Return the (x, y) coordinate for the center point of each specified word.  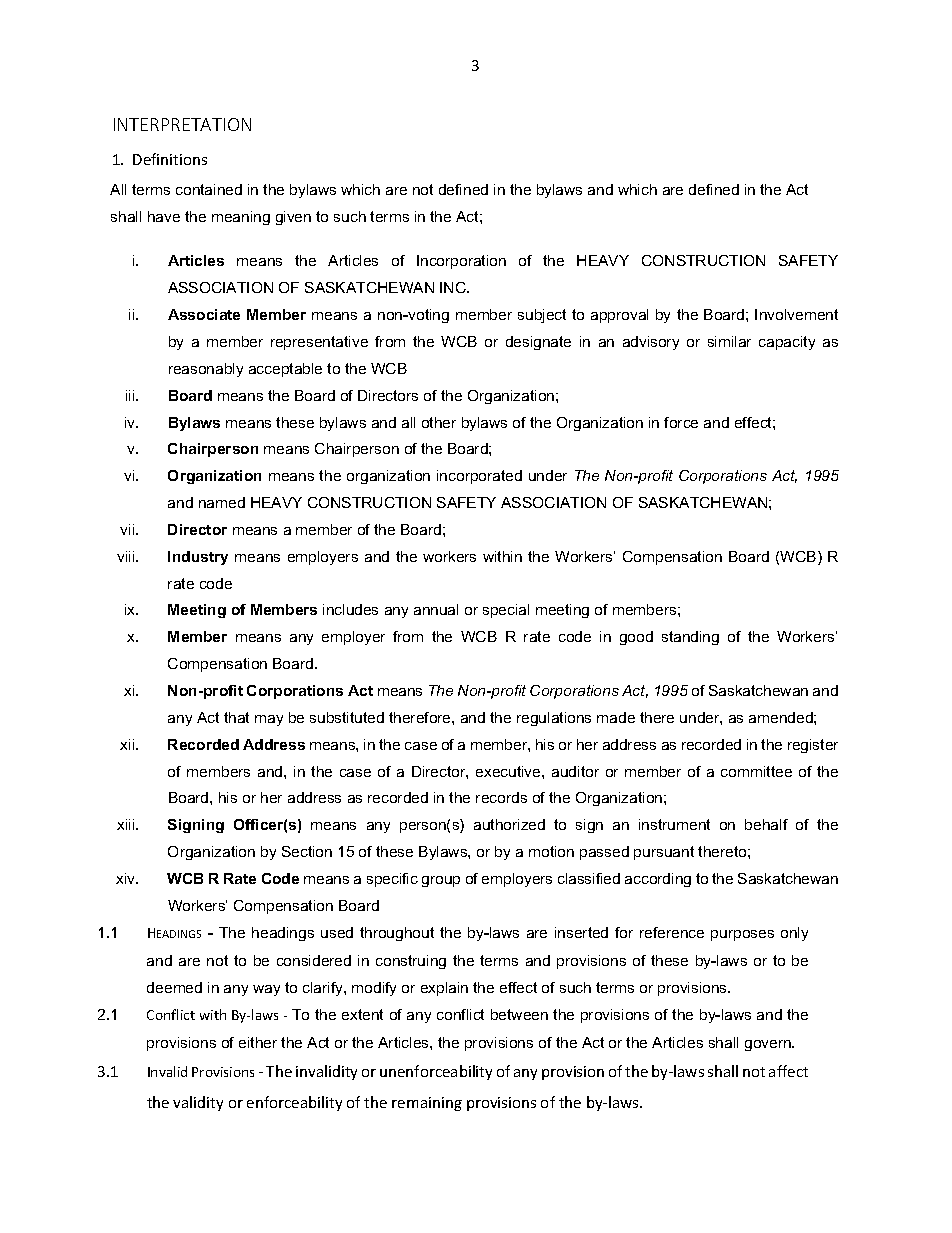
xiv (127, 878)
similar (729, 341)
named (222, 502)
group (441, 881)
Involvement (796, 314)
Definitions (170, 159)
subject (542, 316)
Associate (204, 314)
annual (436, 609)
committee (756, 771)
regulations (554, 719)
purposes (742, 935)
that (236, 717)
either (258, 1042)
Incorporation (461, 262)
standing (690, 638)
